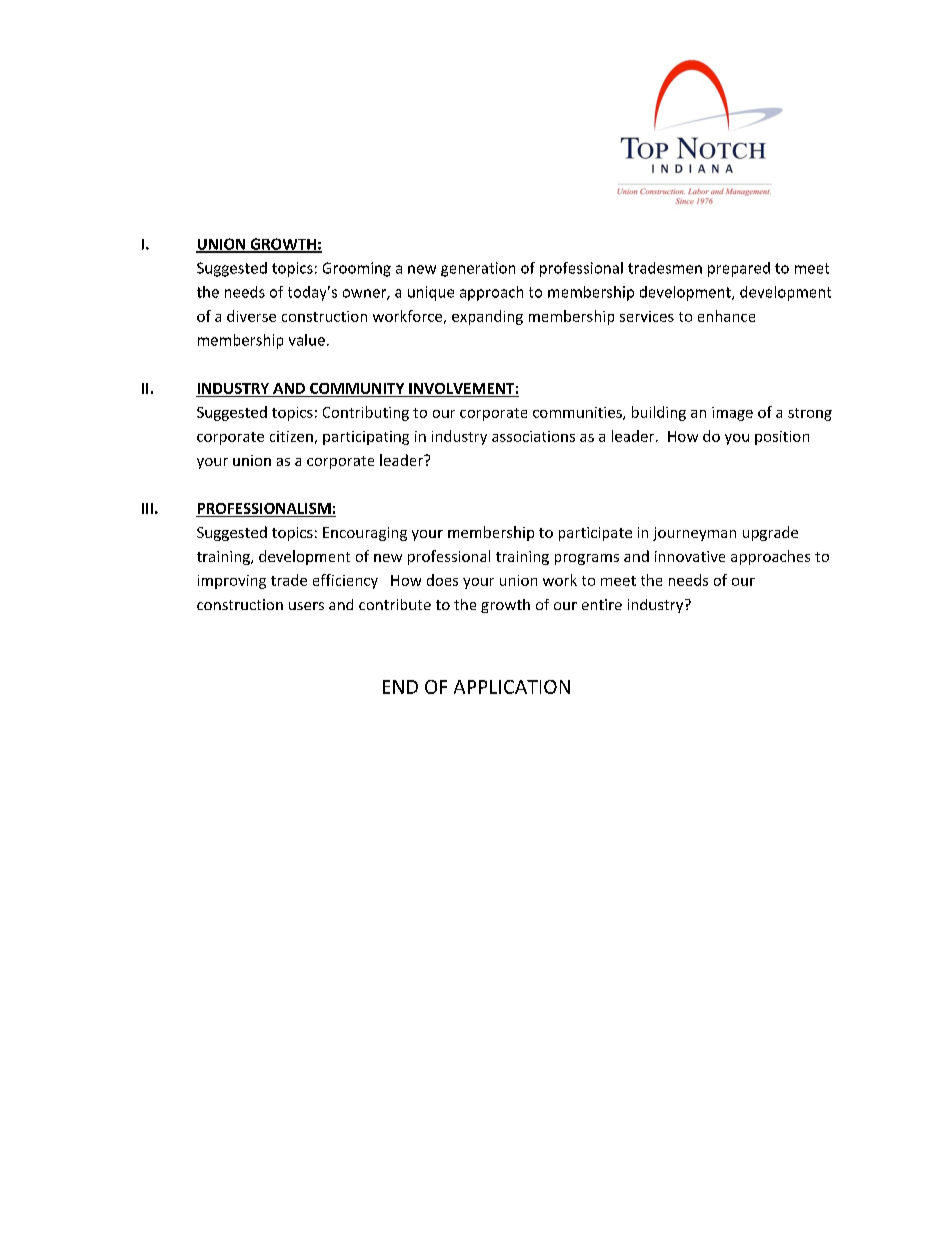  What do you see at coordinates (694, 534) in the screenshot?
I see `journeyman` at bounding box center [694, 534].
